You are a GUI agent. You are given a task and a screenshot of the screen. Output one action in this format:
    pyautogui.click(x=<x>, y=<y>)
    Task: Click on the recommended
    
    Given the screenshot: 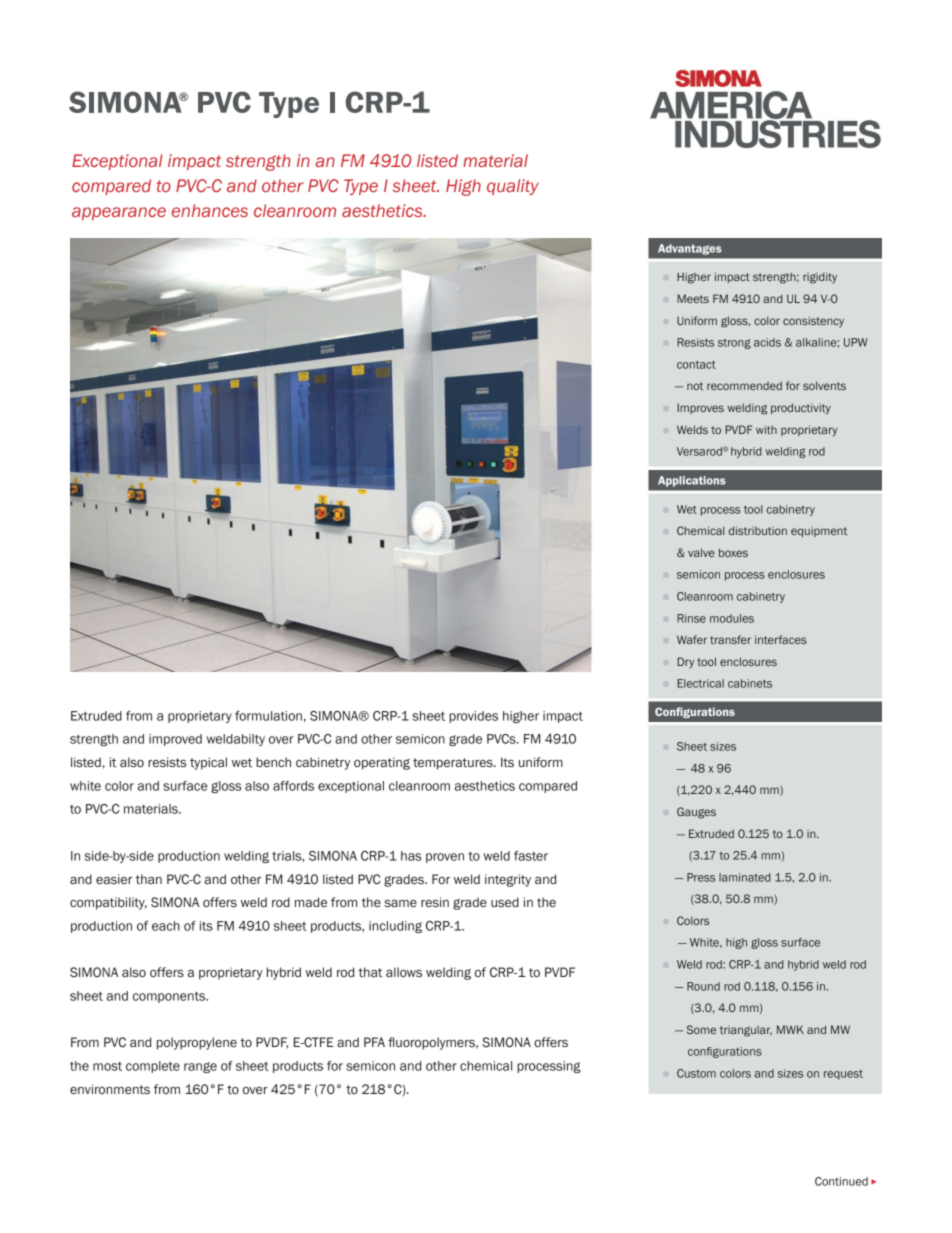 What is the action you would take?
    pyautogui.click(x=744, y=385)
